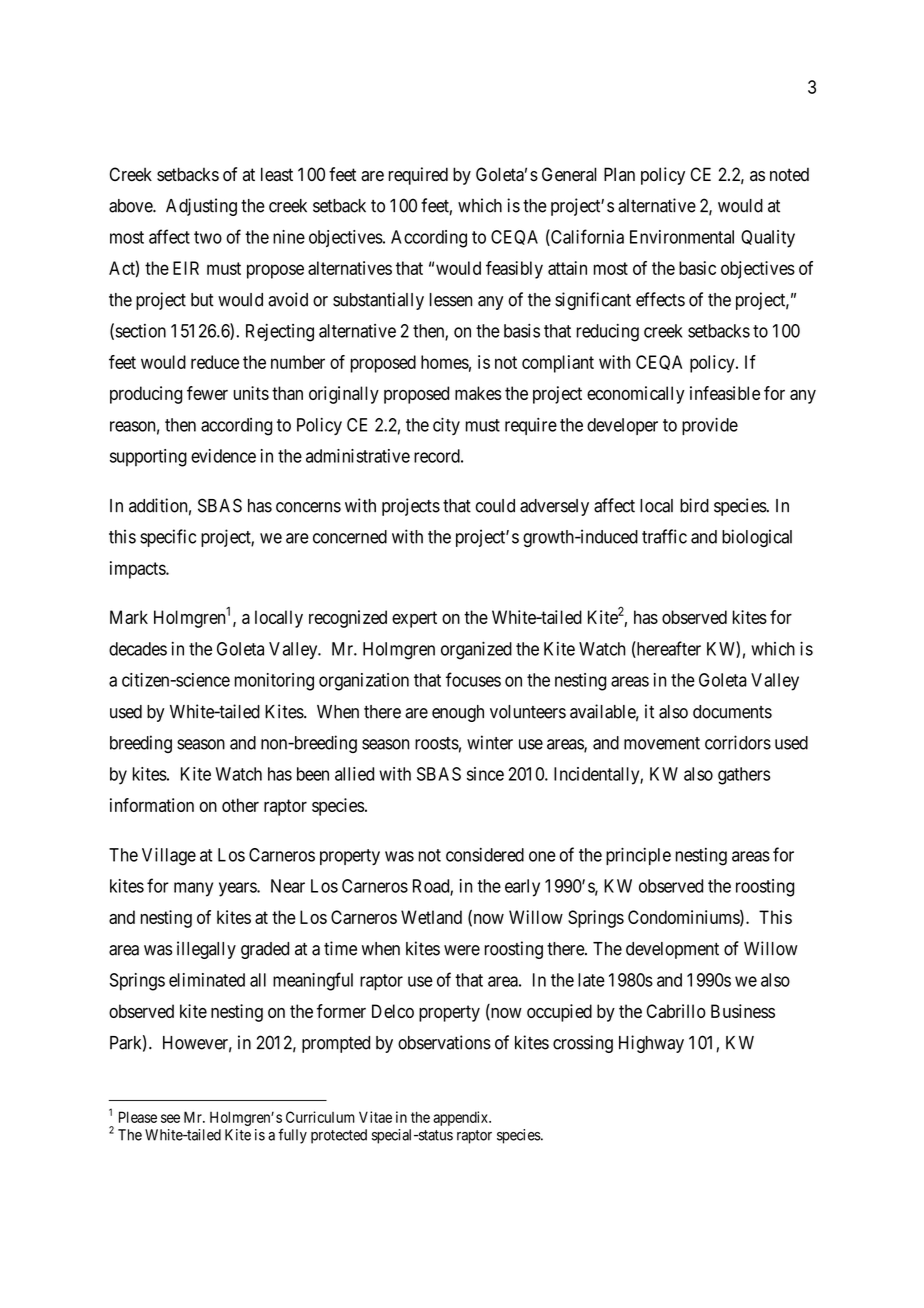 This screenshot has width=924, height=1308. I want to click on winter, so click(490, 742).
